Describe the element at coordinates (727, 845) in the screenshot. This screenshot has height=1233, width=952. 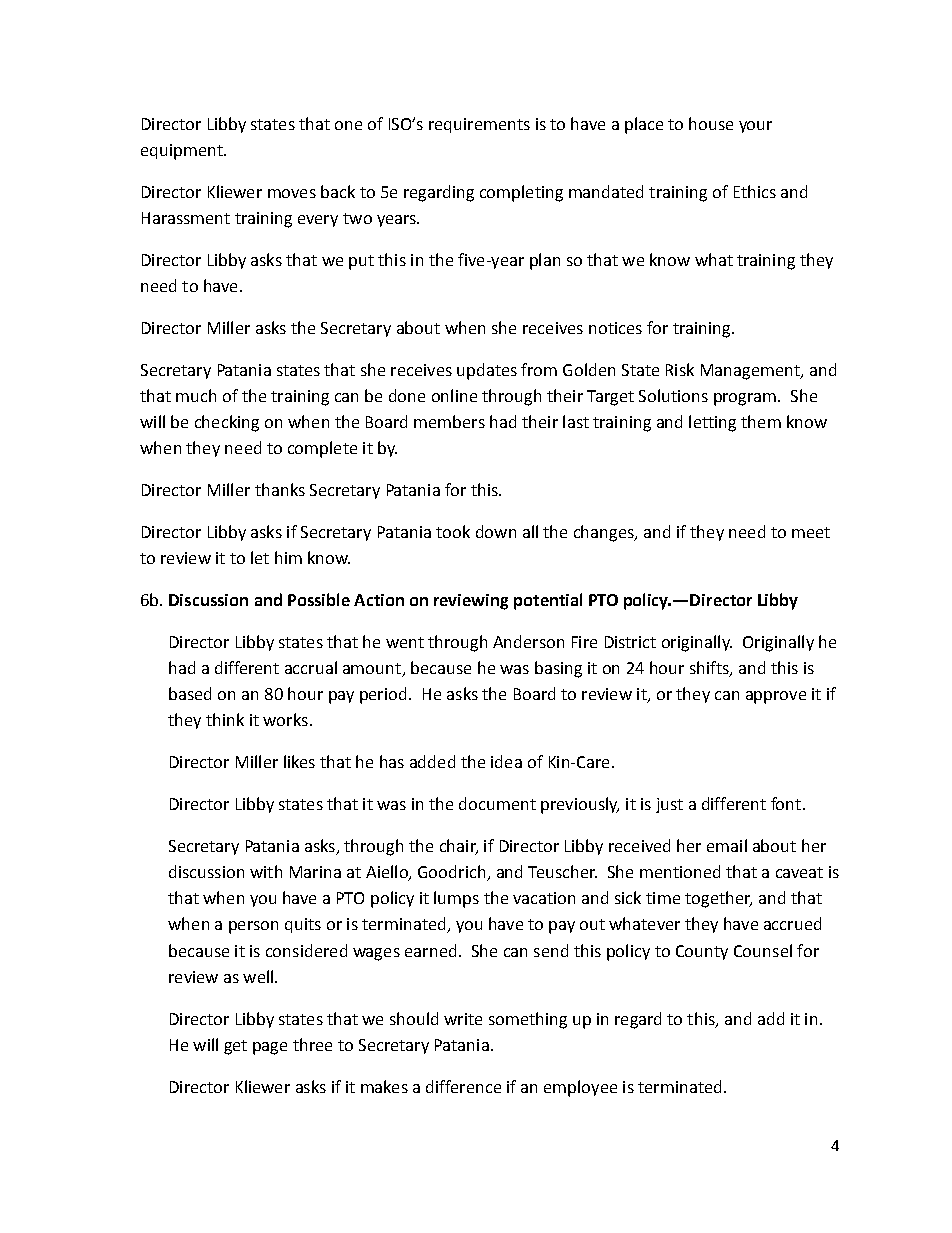
I see `email` at that location.
